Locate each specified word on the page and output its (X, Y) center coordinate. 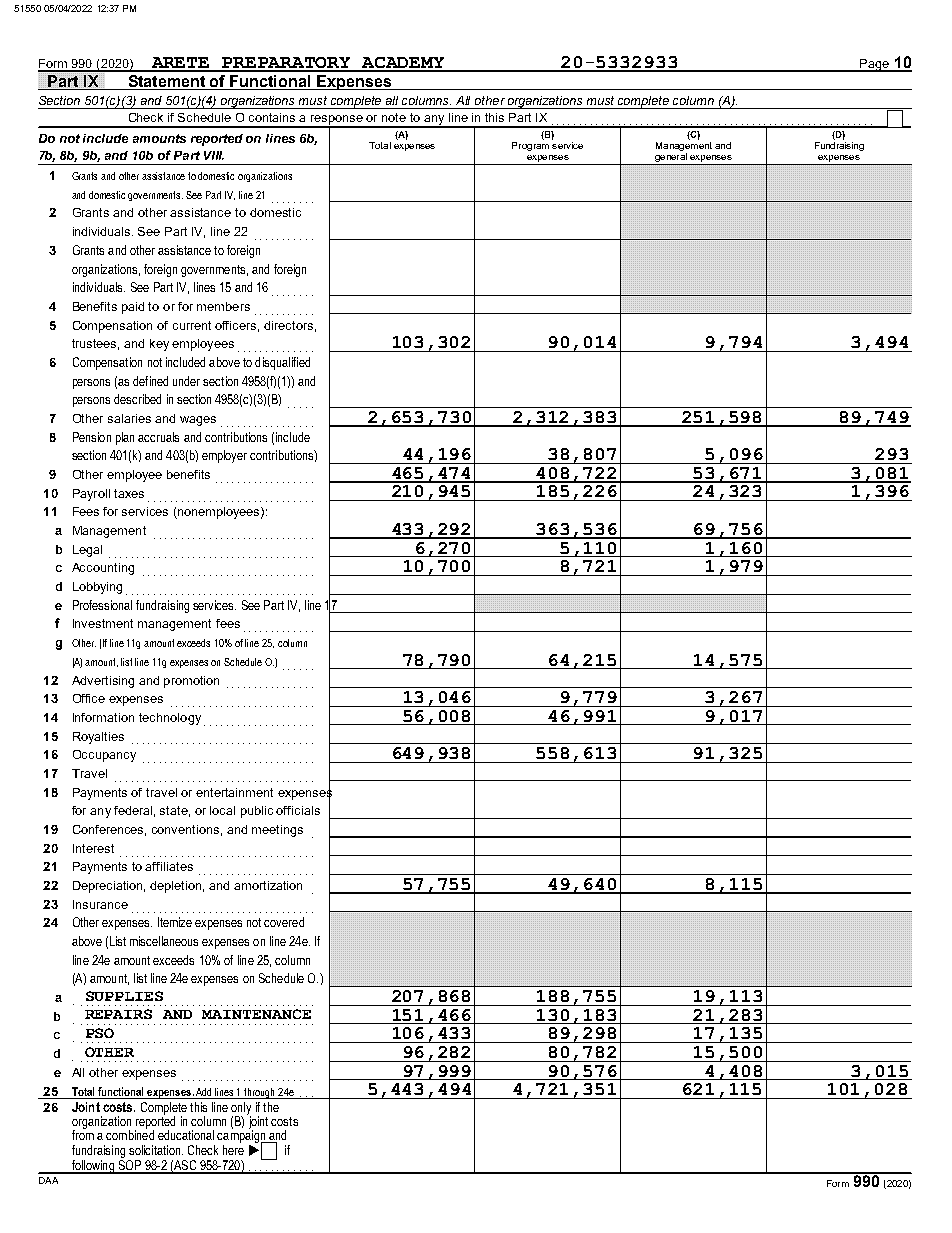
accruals (158, 437)
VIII (214, 155)
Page (874, 65)
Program (530, 145)
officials (298, 810)
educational (186, 1135)
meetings (277, 831)
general (671, 159)
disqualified (282, 363)
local (222, 810)
